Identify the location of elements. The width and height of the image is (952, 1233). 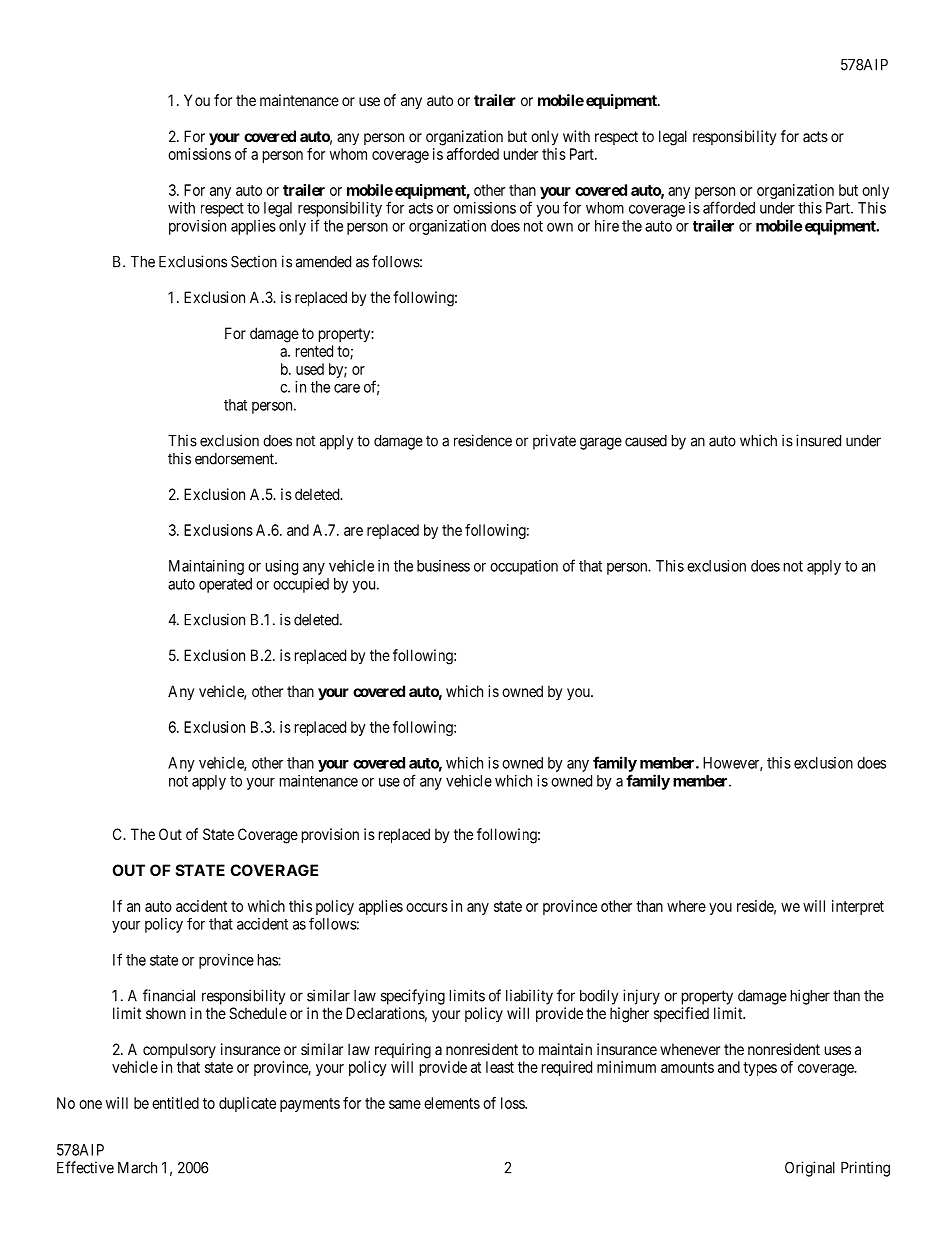
(452, 1103).
